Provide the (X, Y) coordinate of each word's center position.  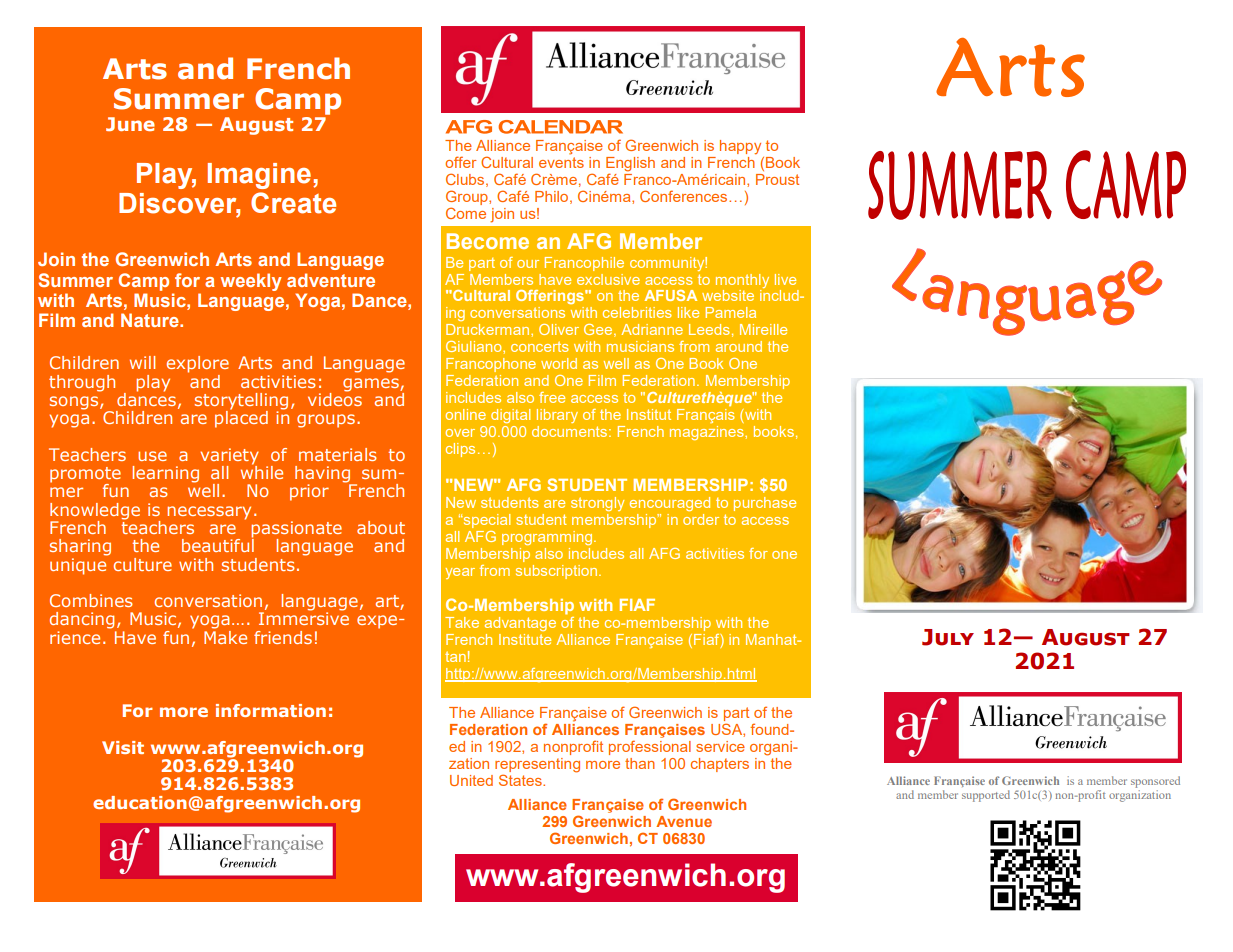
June (130, 124)
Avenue (684, 821)
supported (986, 796)
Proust (777, 179)
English (630, 165)
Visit (123, 747)
